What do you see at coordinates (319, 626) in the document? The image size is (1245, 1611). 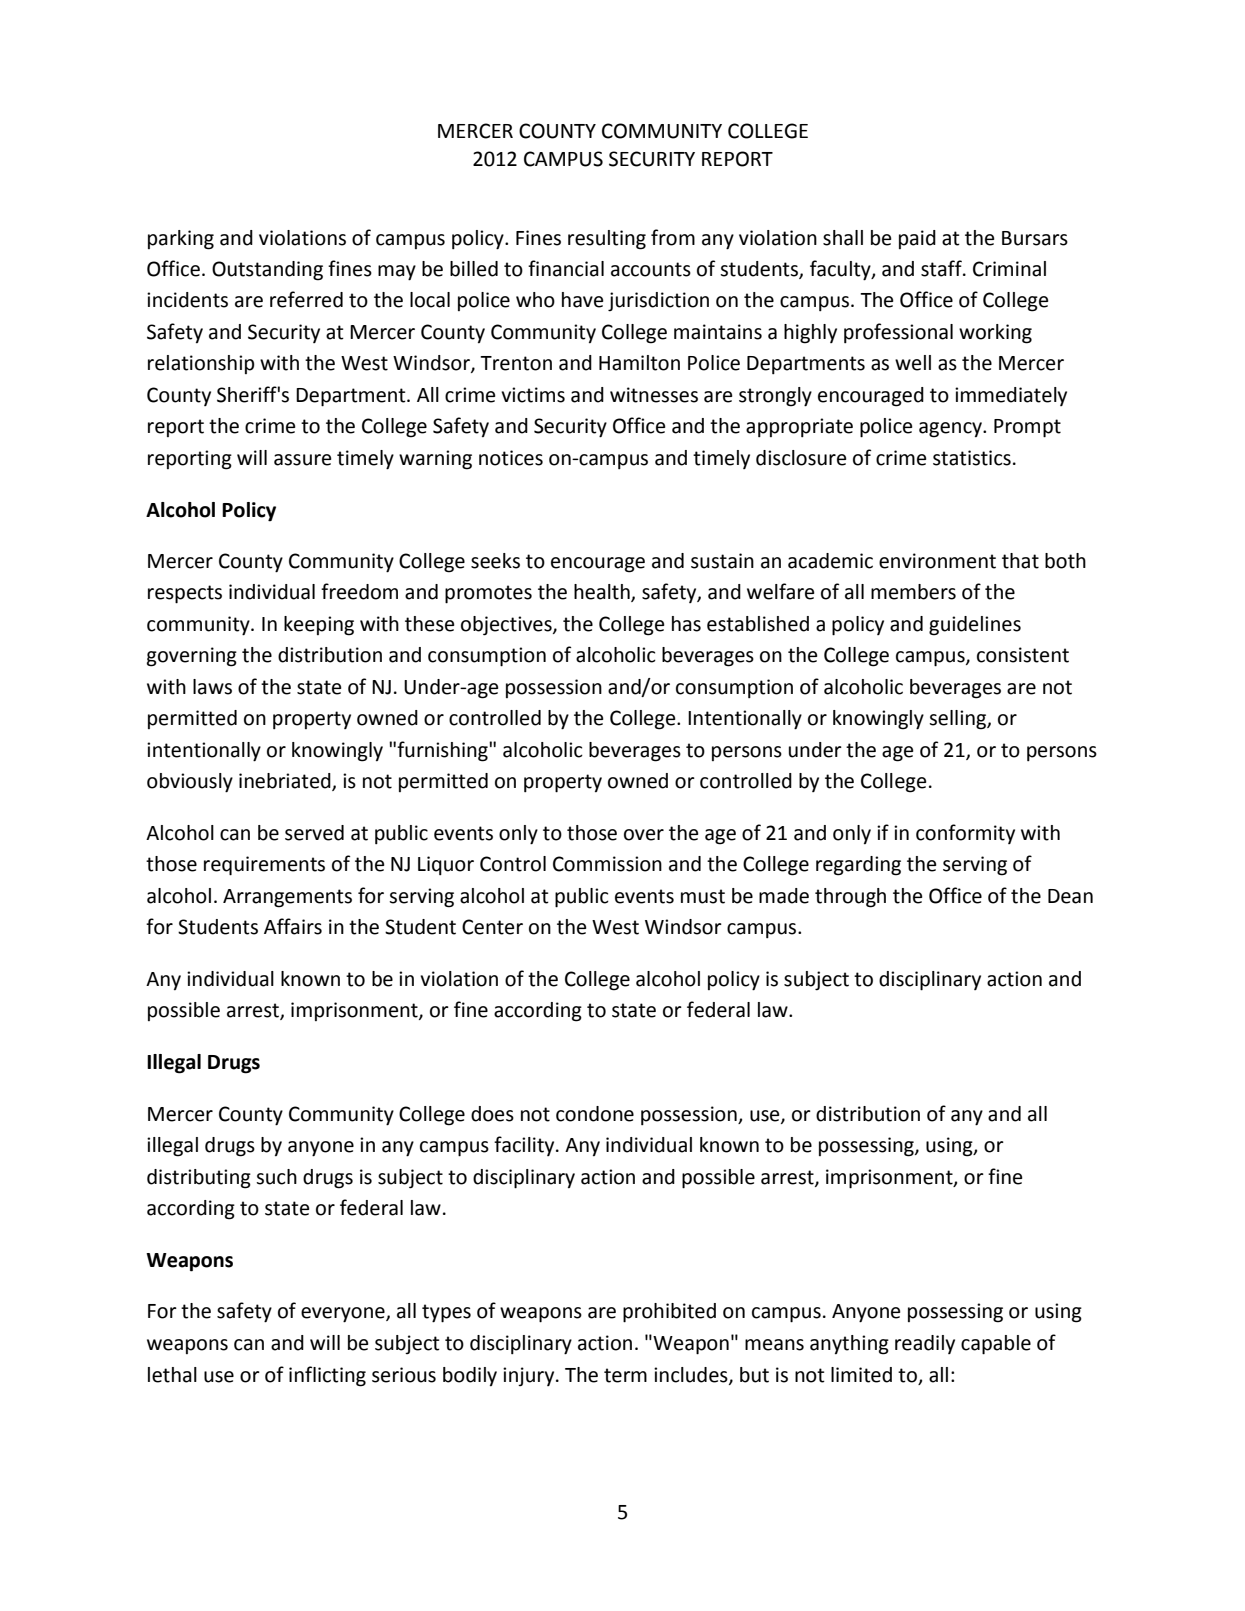 I see `keeping` at bounding box center [319, 626].
